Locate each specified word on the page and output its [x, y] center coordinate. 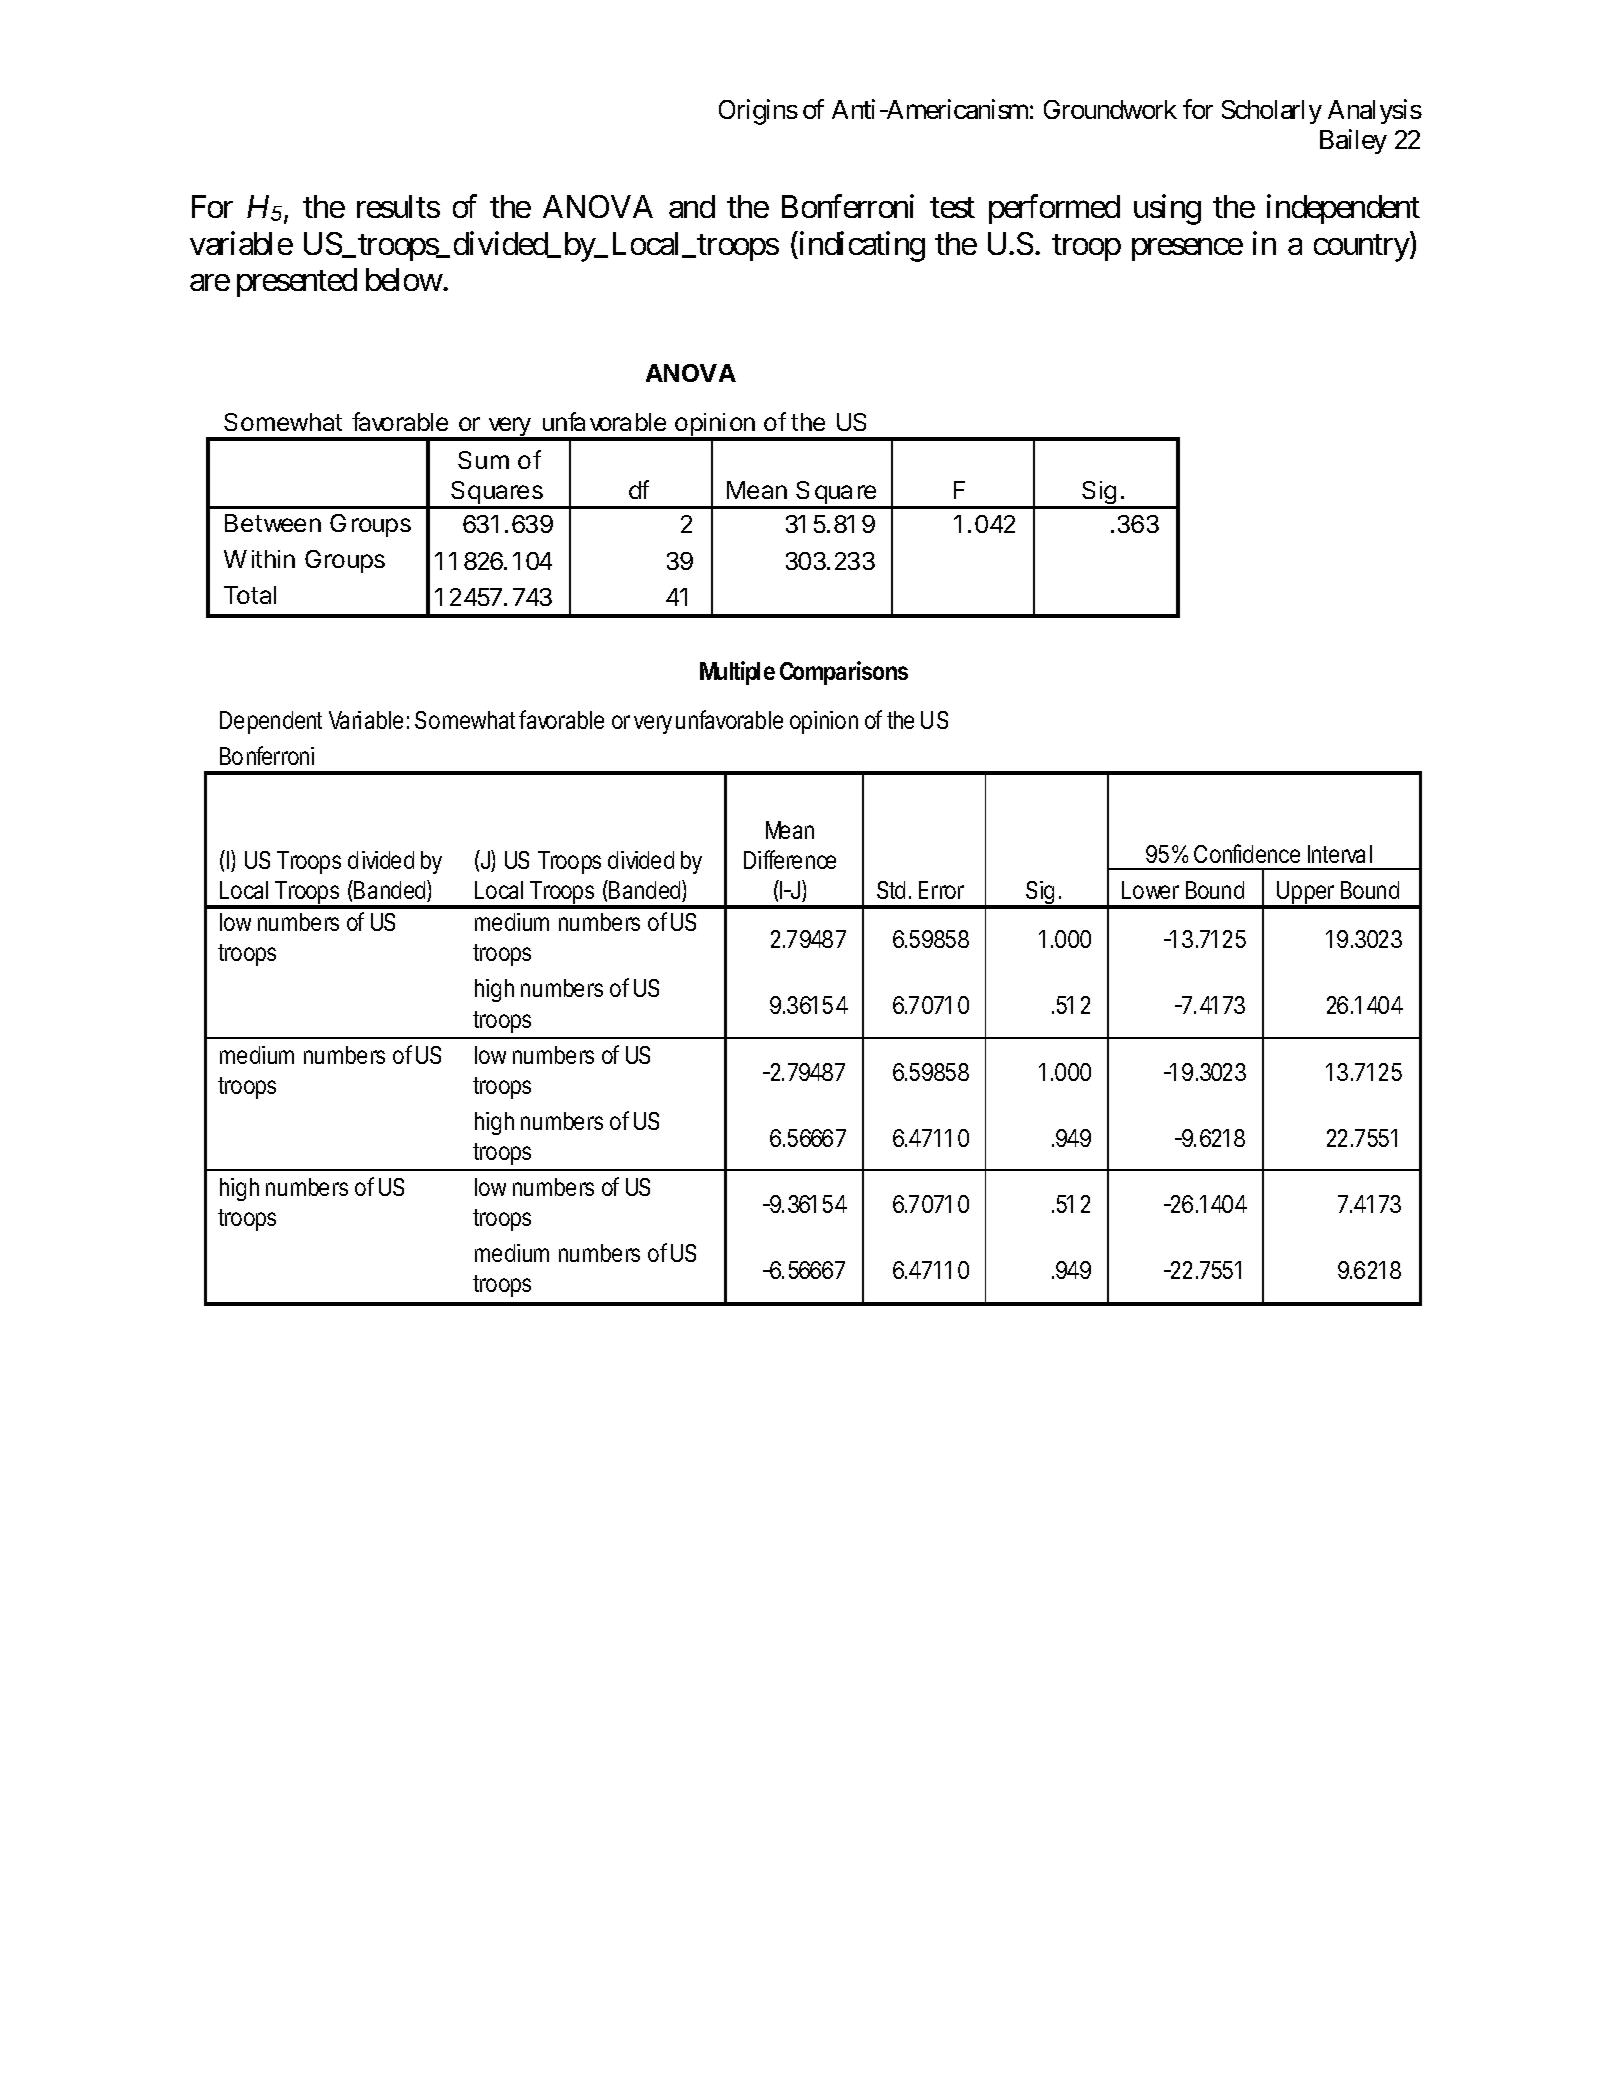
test [952, 208]
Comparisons [844, 673]
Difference [790, 859]
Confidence [1247, 853]
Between [273, 523]
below [404, 279]
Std [891, 890]
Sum [483, 460]
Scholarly [1272, 112]
